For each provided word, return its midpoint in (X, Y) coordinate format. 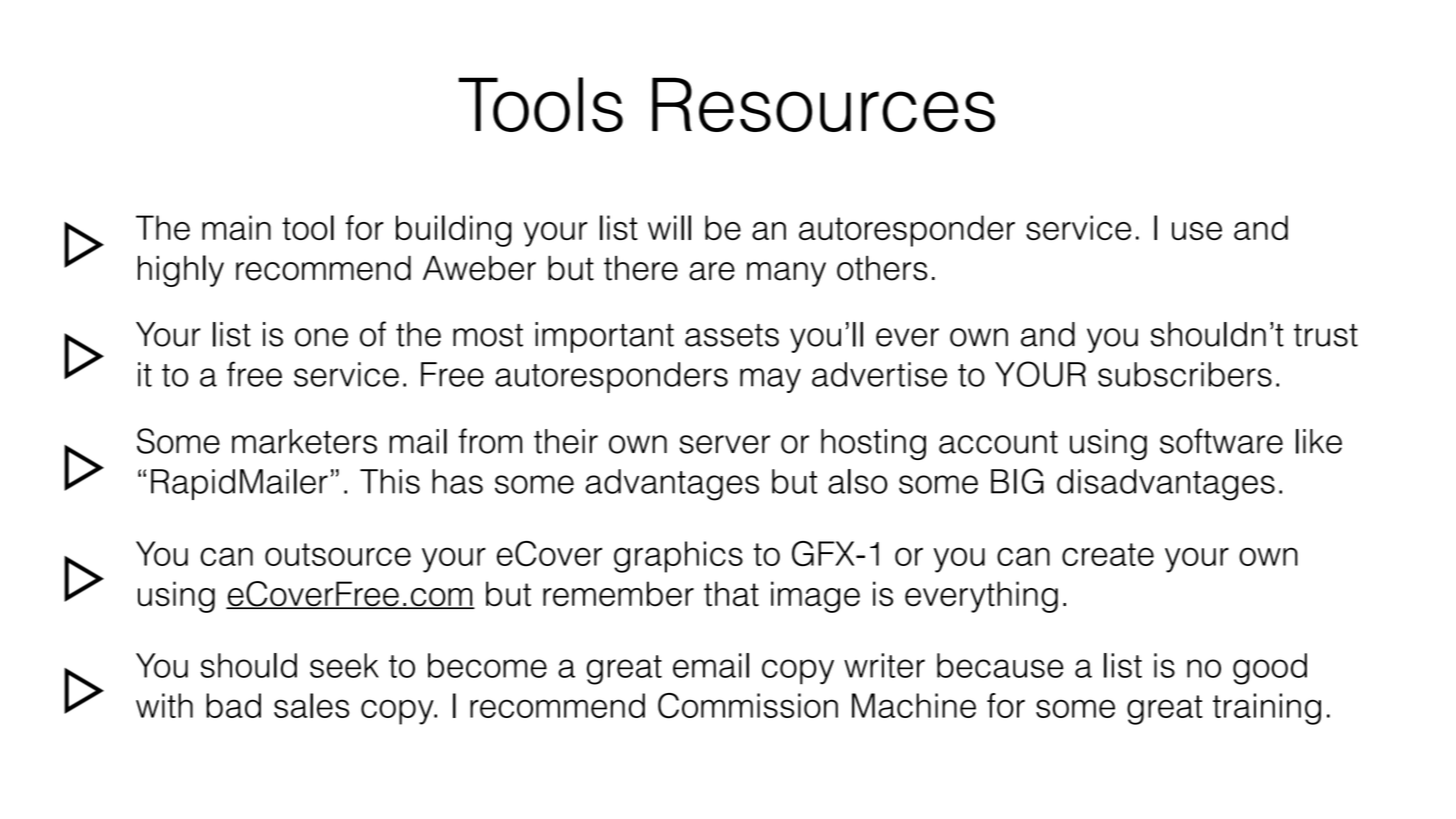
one (321, 337)
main (236, 227)
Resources (823, 104)
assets (732, 335)
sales (311, 705)
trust (1326, 335)
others (882, 268)
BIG (1017, 481)
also (858, 481)
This (390, 481)
